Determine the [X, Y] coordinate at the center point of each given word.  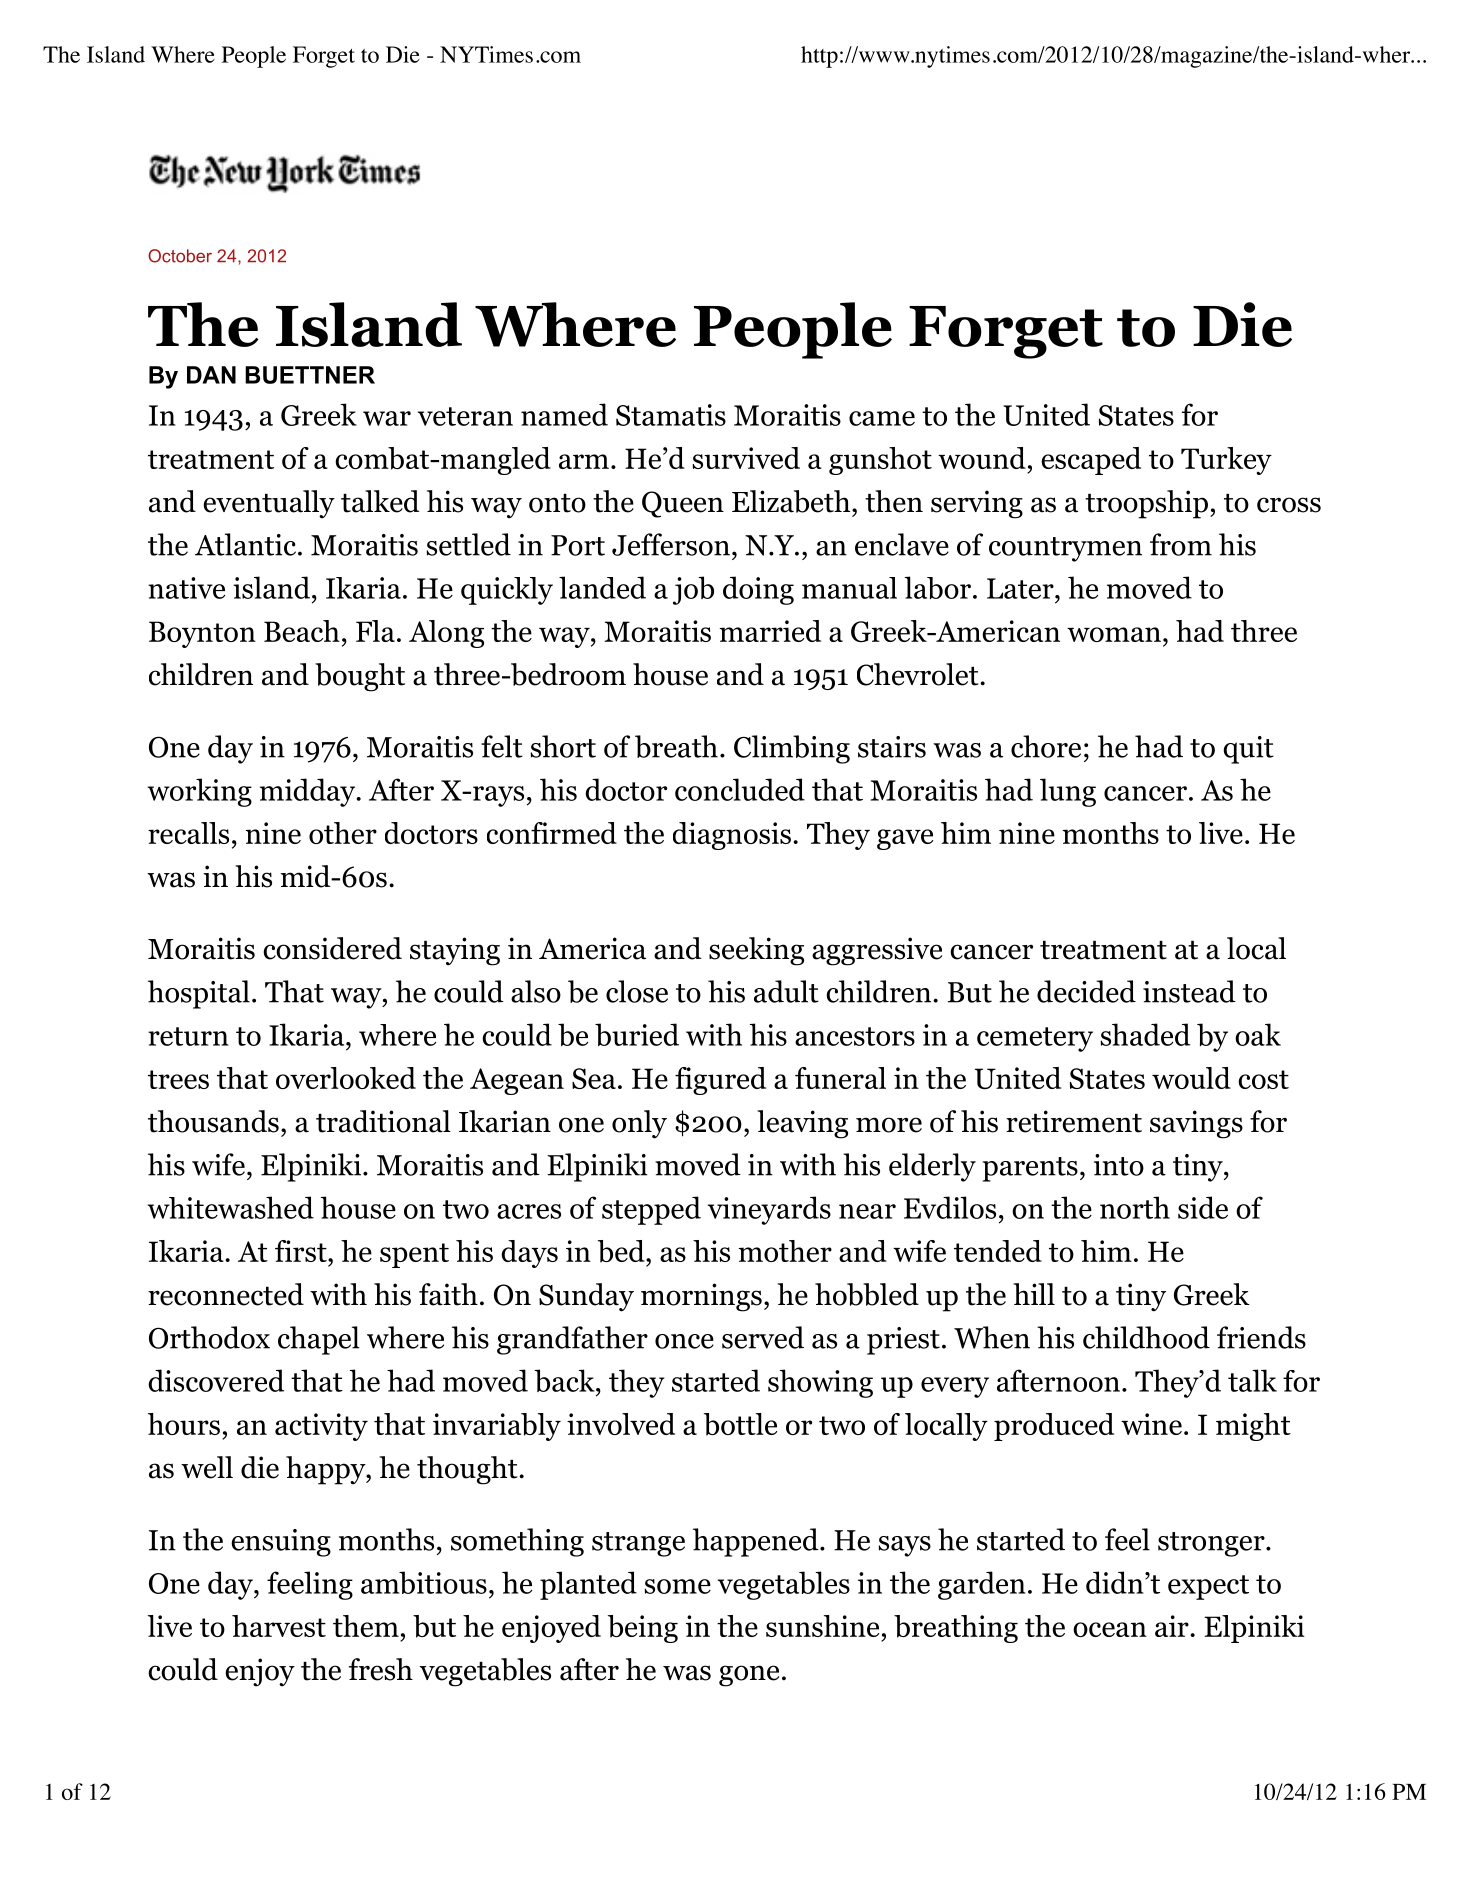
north [1135, 1207]
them [366, 1626]
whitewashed [231, 1207]
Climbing [792, 749]
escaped [1091, 461]
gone [749, 1676]
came [882, 418]
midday [309, 792]
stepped [651, 1210]
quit [1248, 750]
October [180, 256]
